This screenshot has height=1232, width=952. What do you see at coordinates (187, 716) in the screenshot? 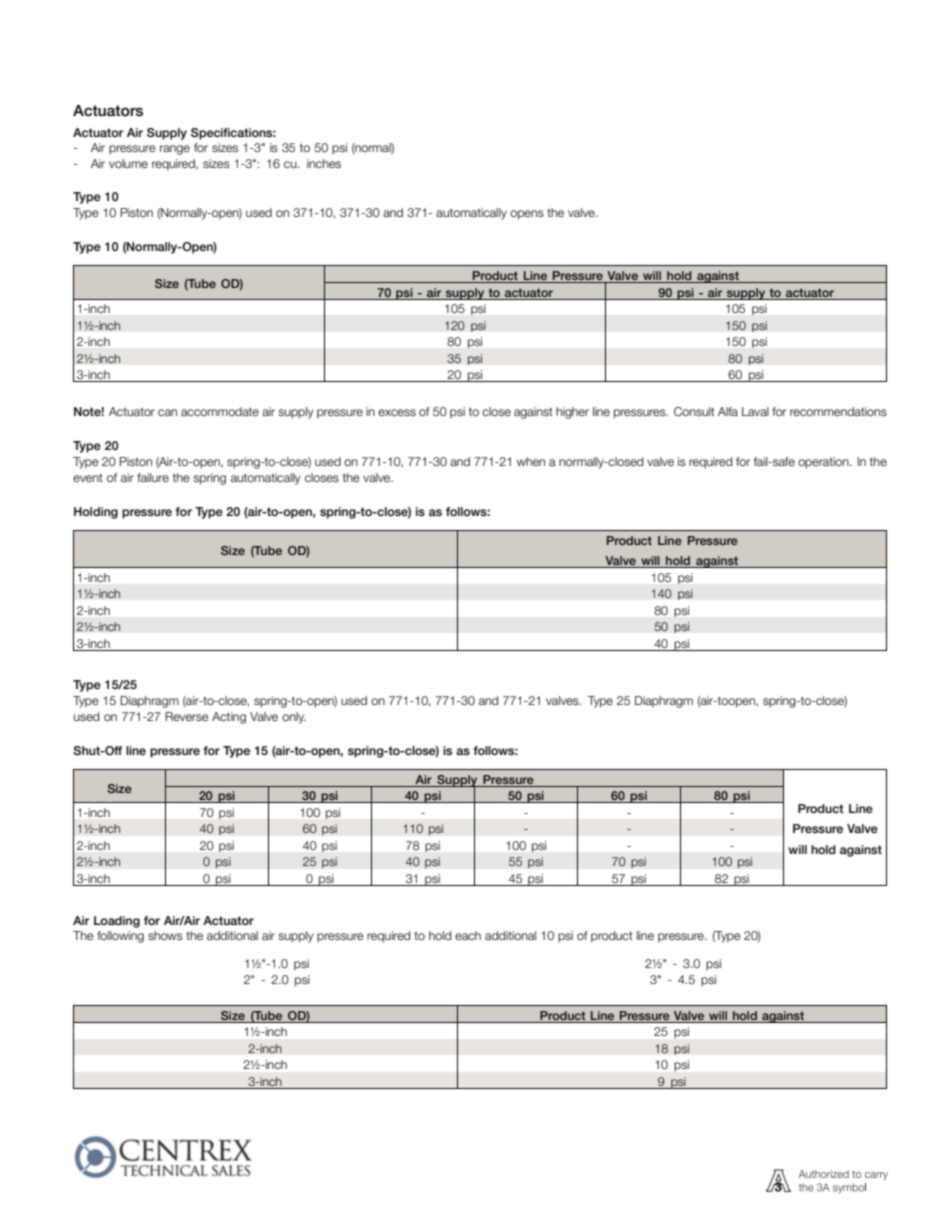
I see `Reverse` at bounding box center [187, 716].
